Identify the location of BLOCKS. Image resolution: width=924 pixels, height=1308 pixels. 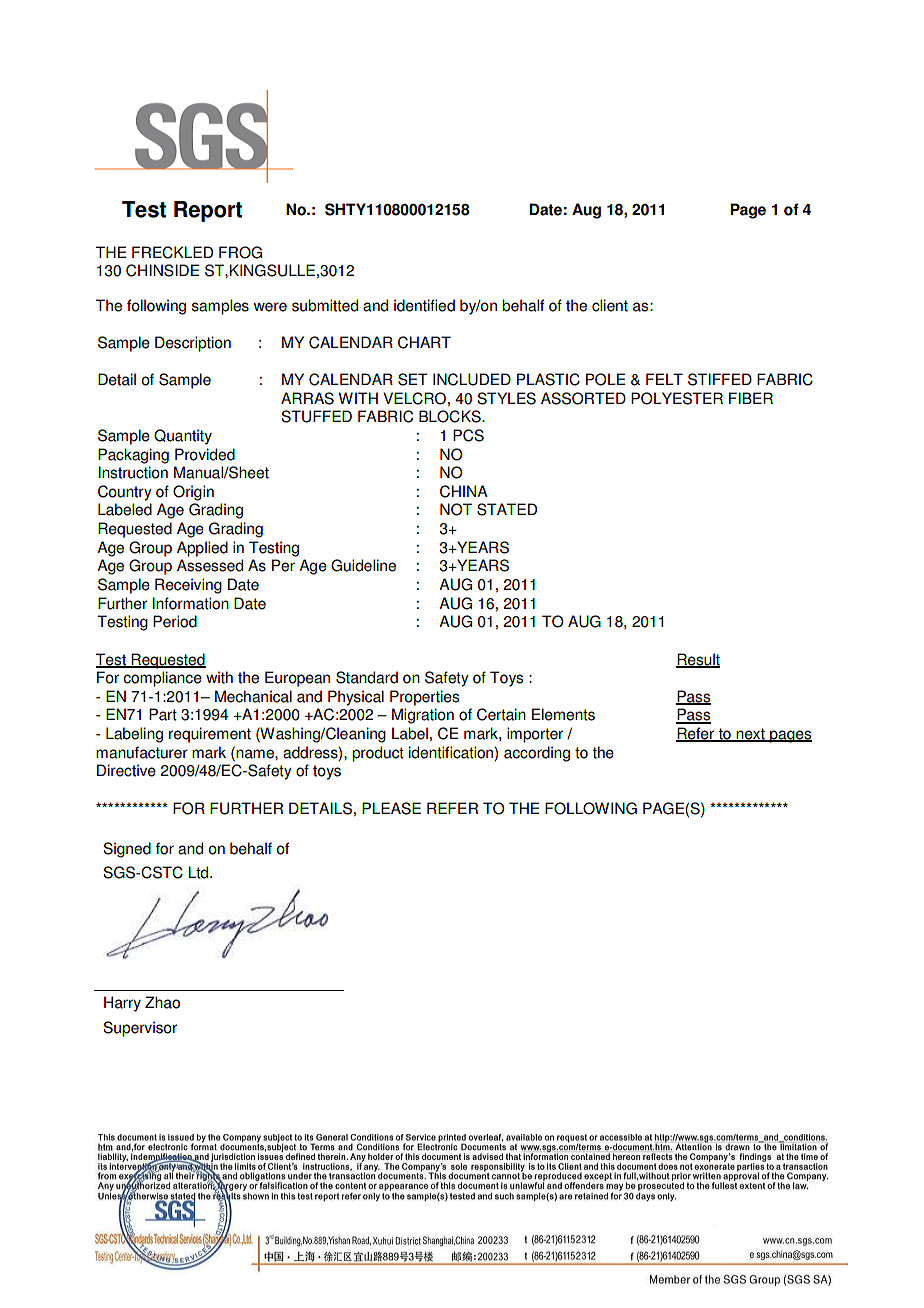
(451, 416).
